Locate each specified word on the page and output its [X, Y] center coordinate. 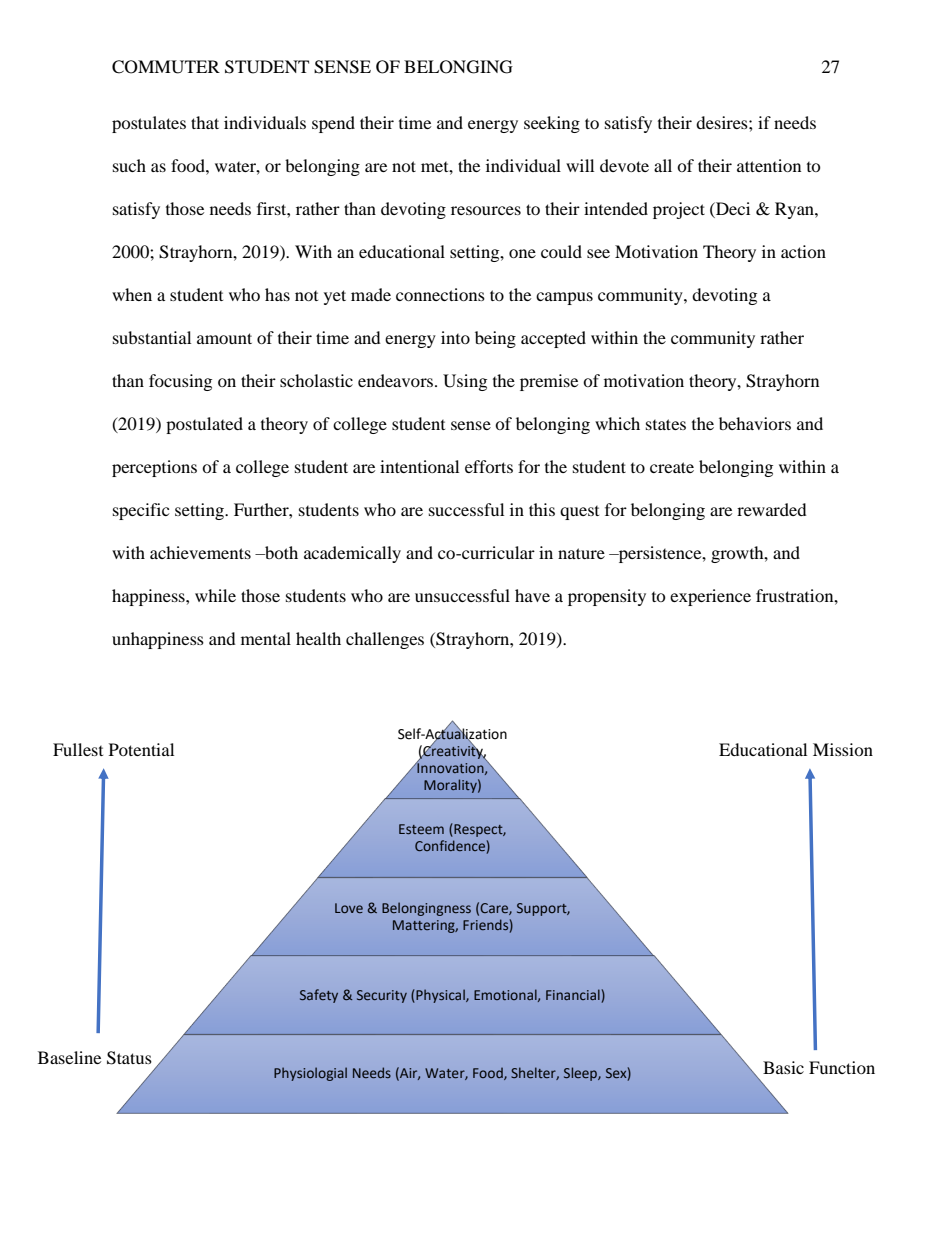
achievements [200, 552]
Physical [440, 996]
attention [769, 165]
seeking [552, 124]
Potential [141, 749]
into [455, 337]
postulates [149, 124]
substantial [152, 337]
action [803, 251]
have [532, 595]
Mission [843, 749]
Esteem [421, 829]
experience [710, 597]
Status [129, 1058]
